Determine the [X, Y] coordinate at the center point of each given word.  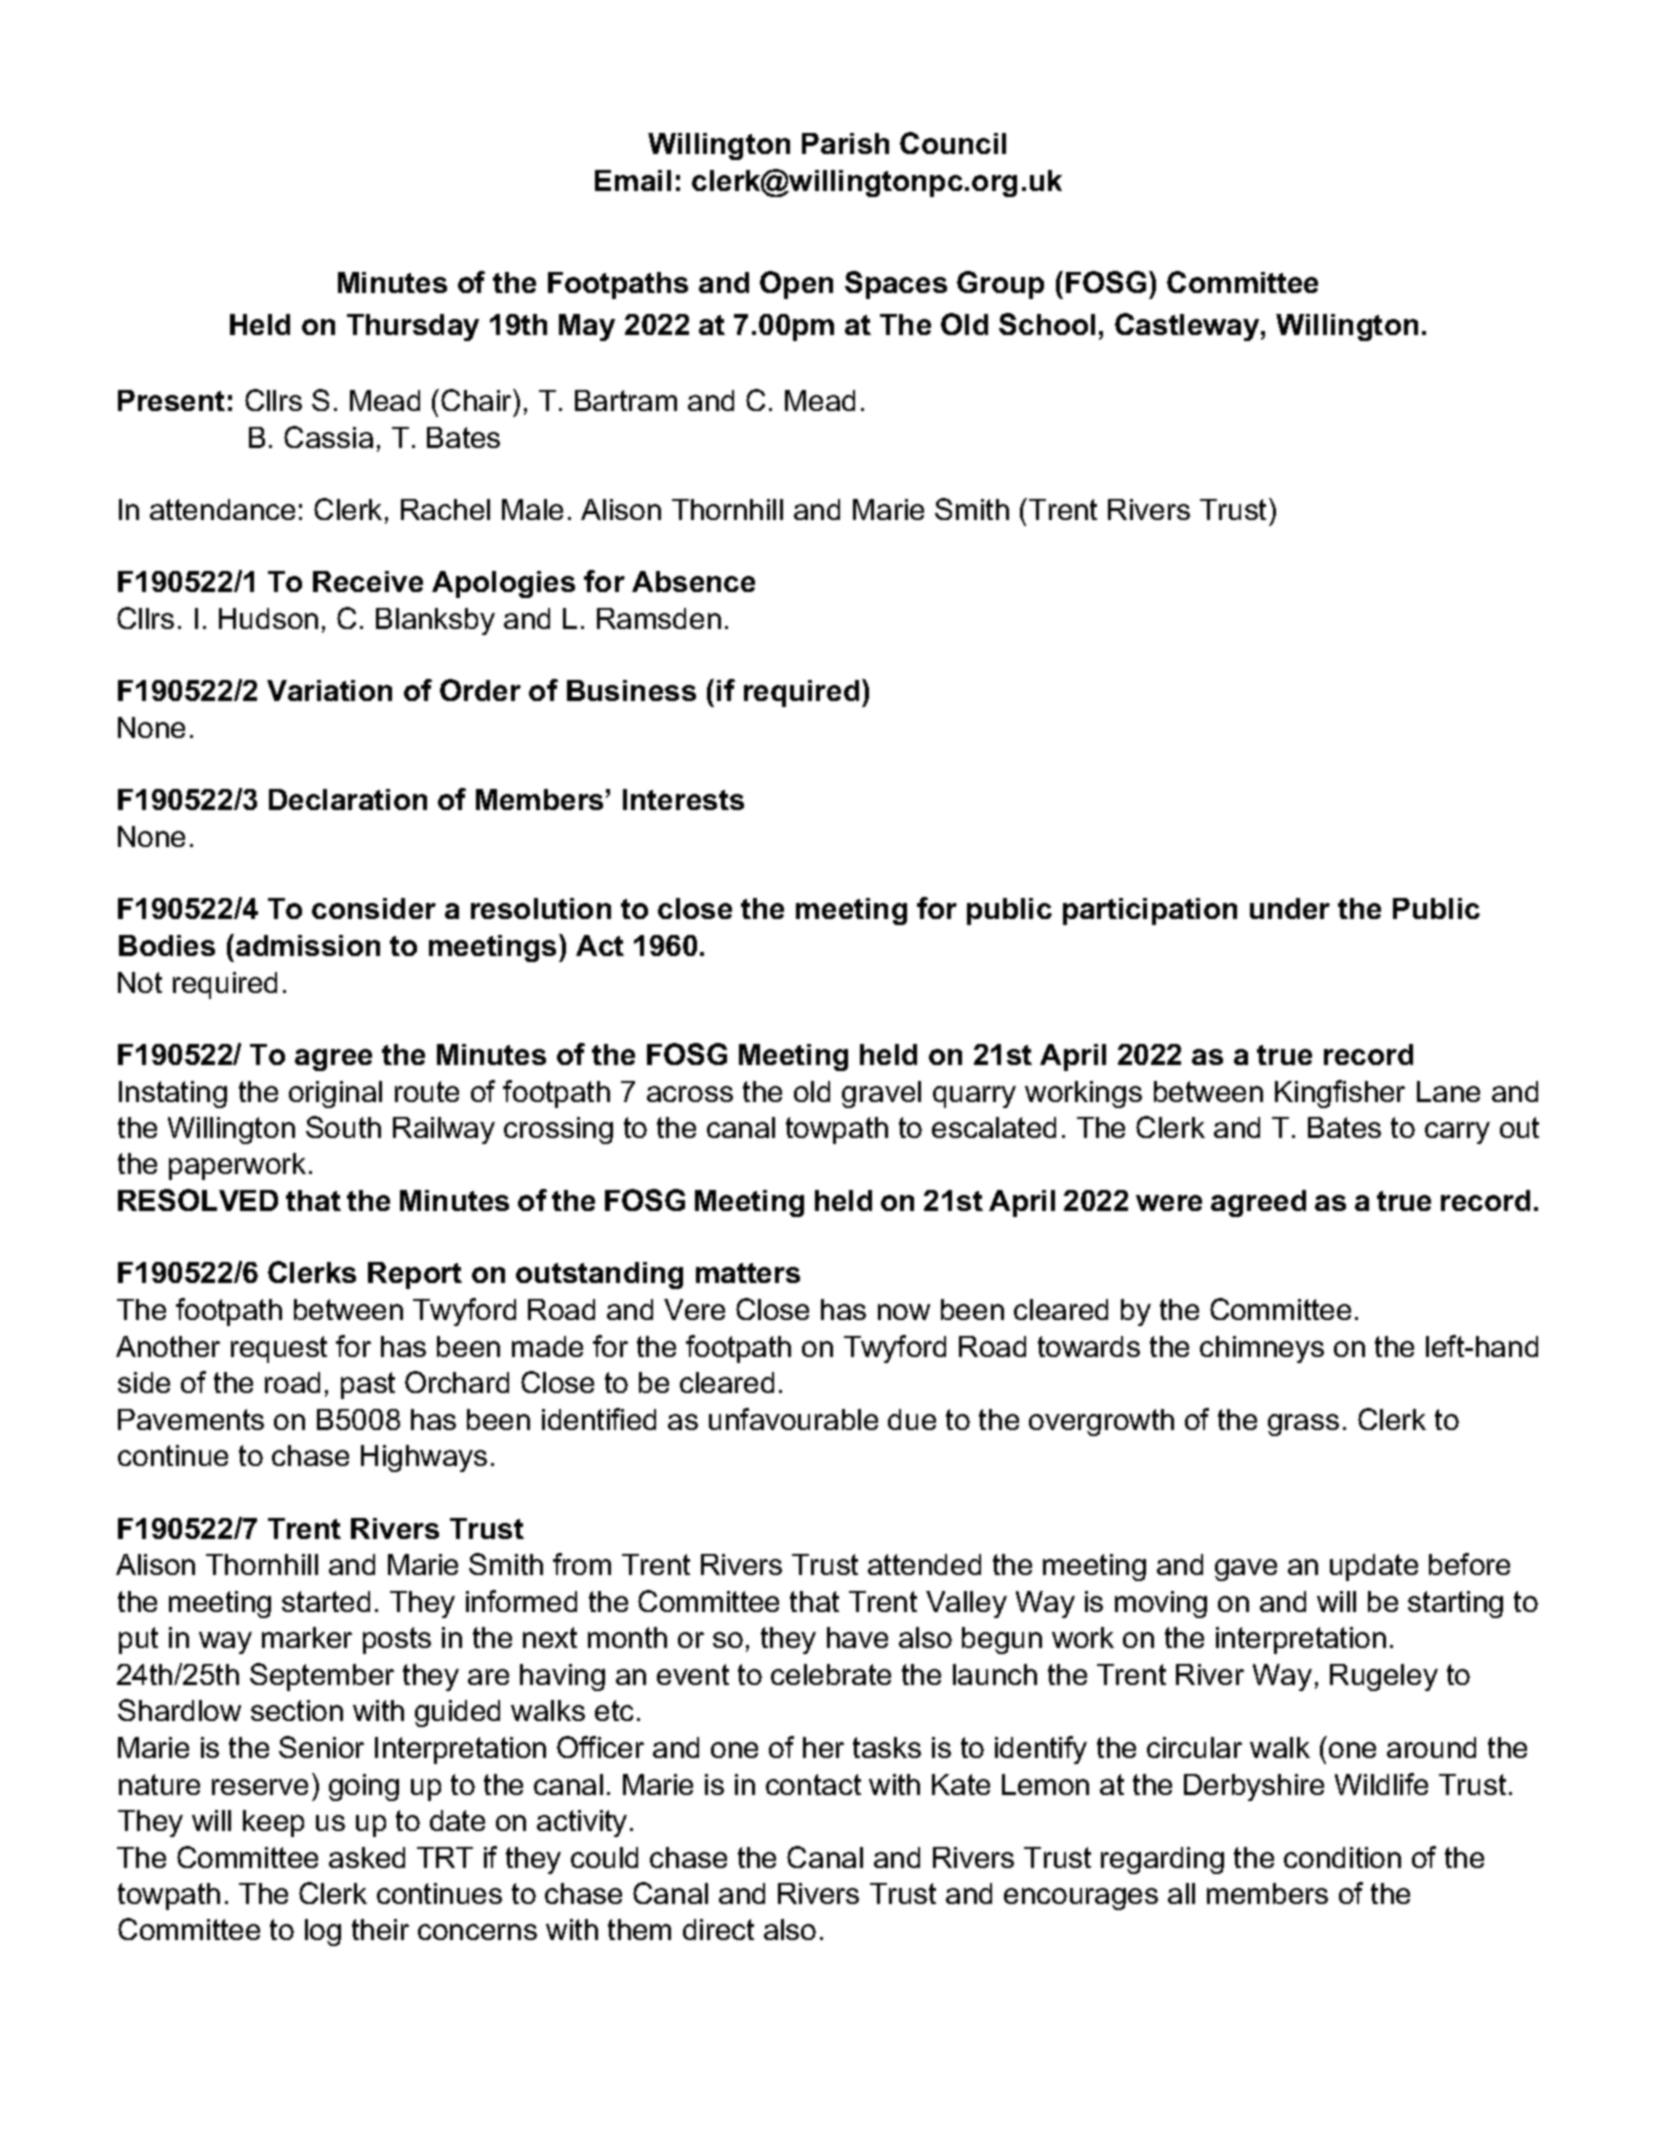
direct [718, 1929]
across [690, 1094]
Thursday [413, 327]
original [335, 1094]
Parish [845, 143]
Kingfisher [1340, 1094]
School [1047, 324]
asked [367, 1857]
